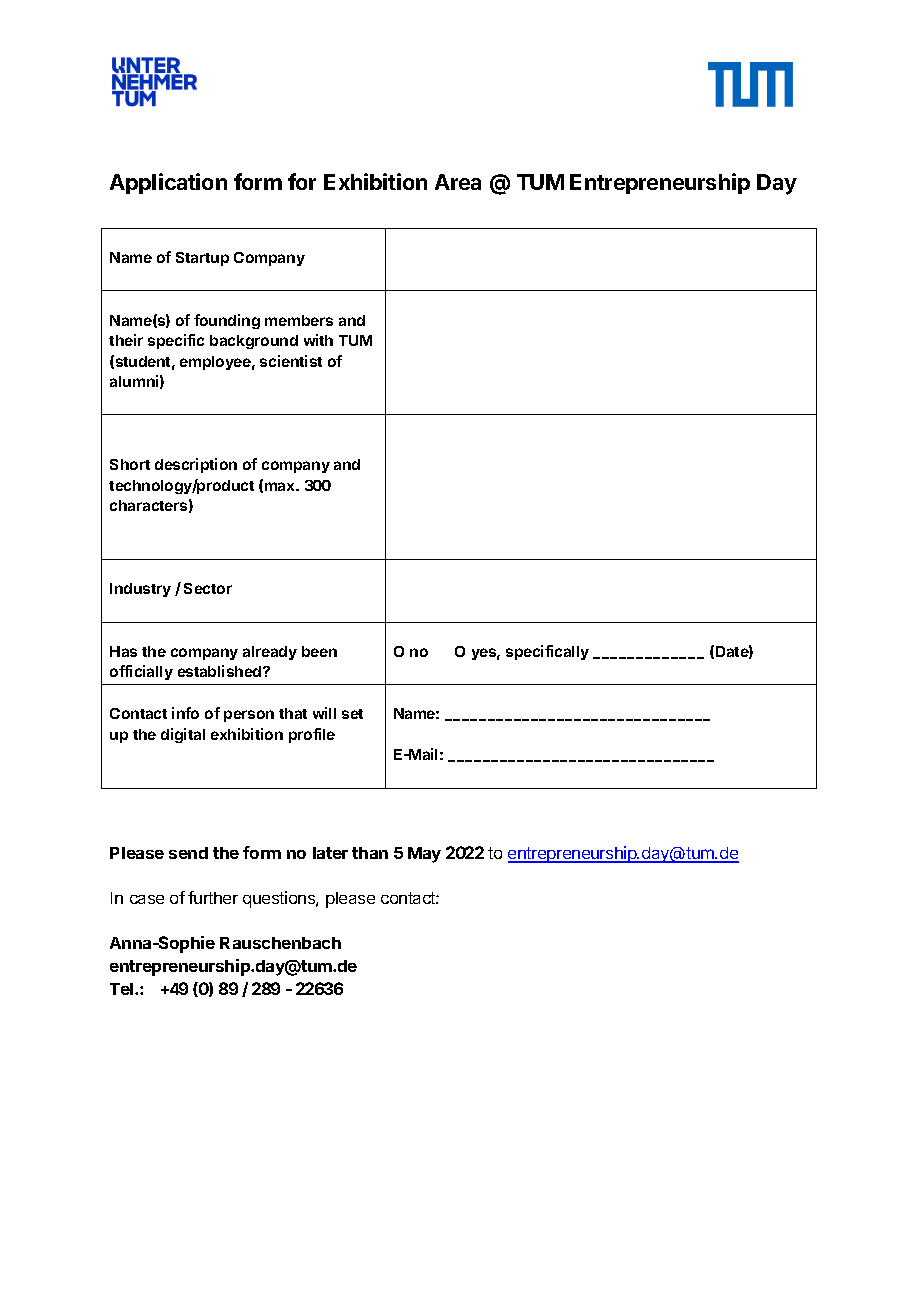 The height and width of the page is (1308, 924). Describe the element at coordinates (424, 855) in the page. I see `May` at that location.
